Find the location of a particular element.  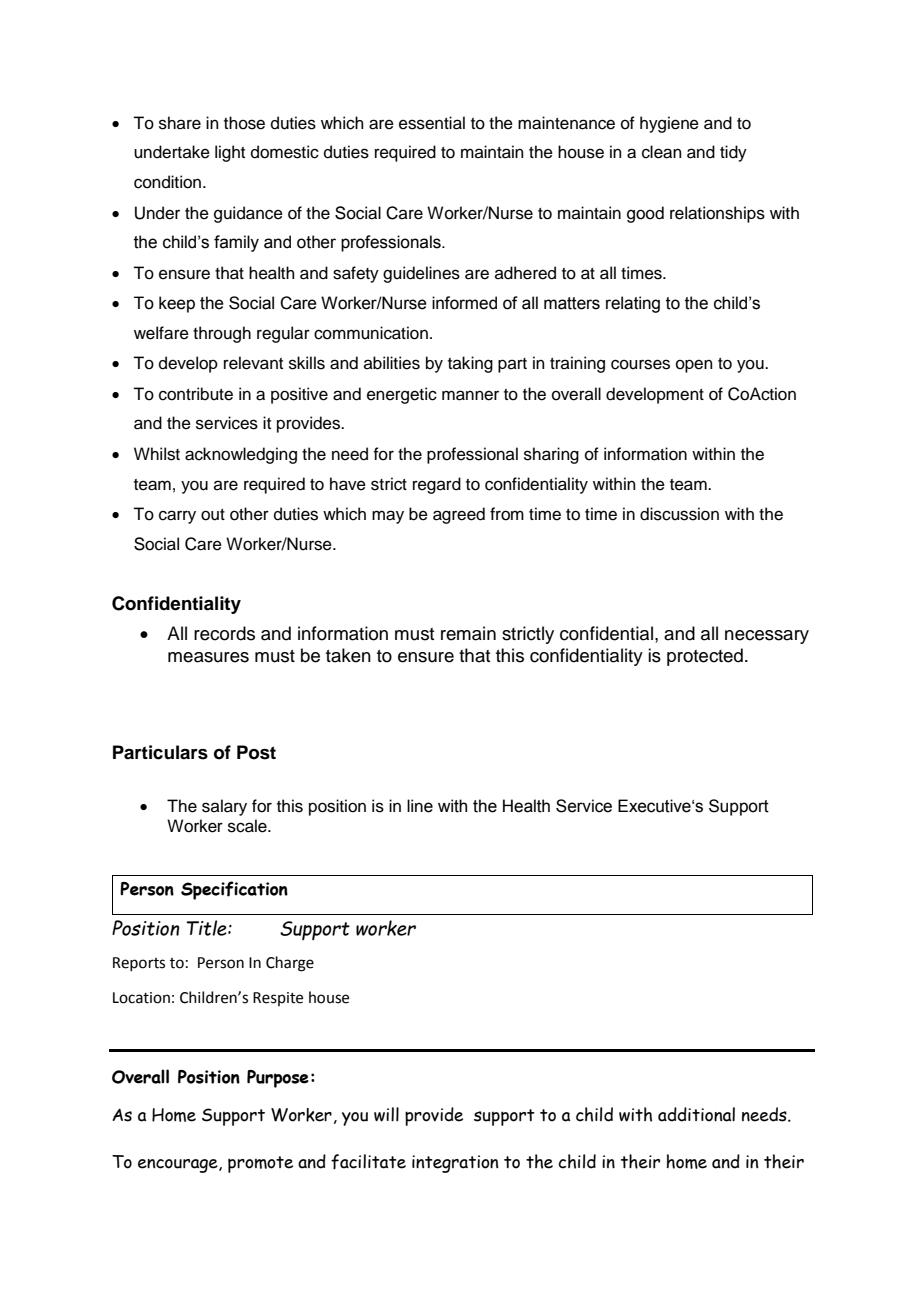

salary is located at coordinates (224, 807).
